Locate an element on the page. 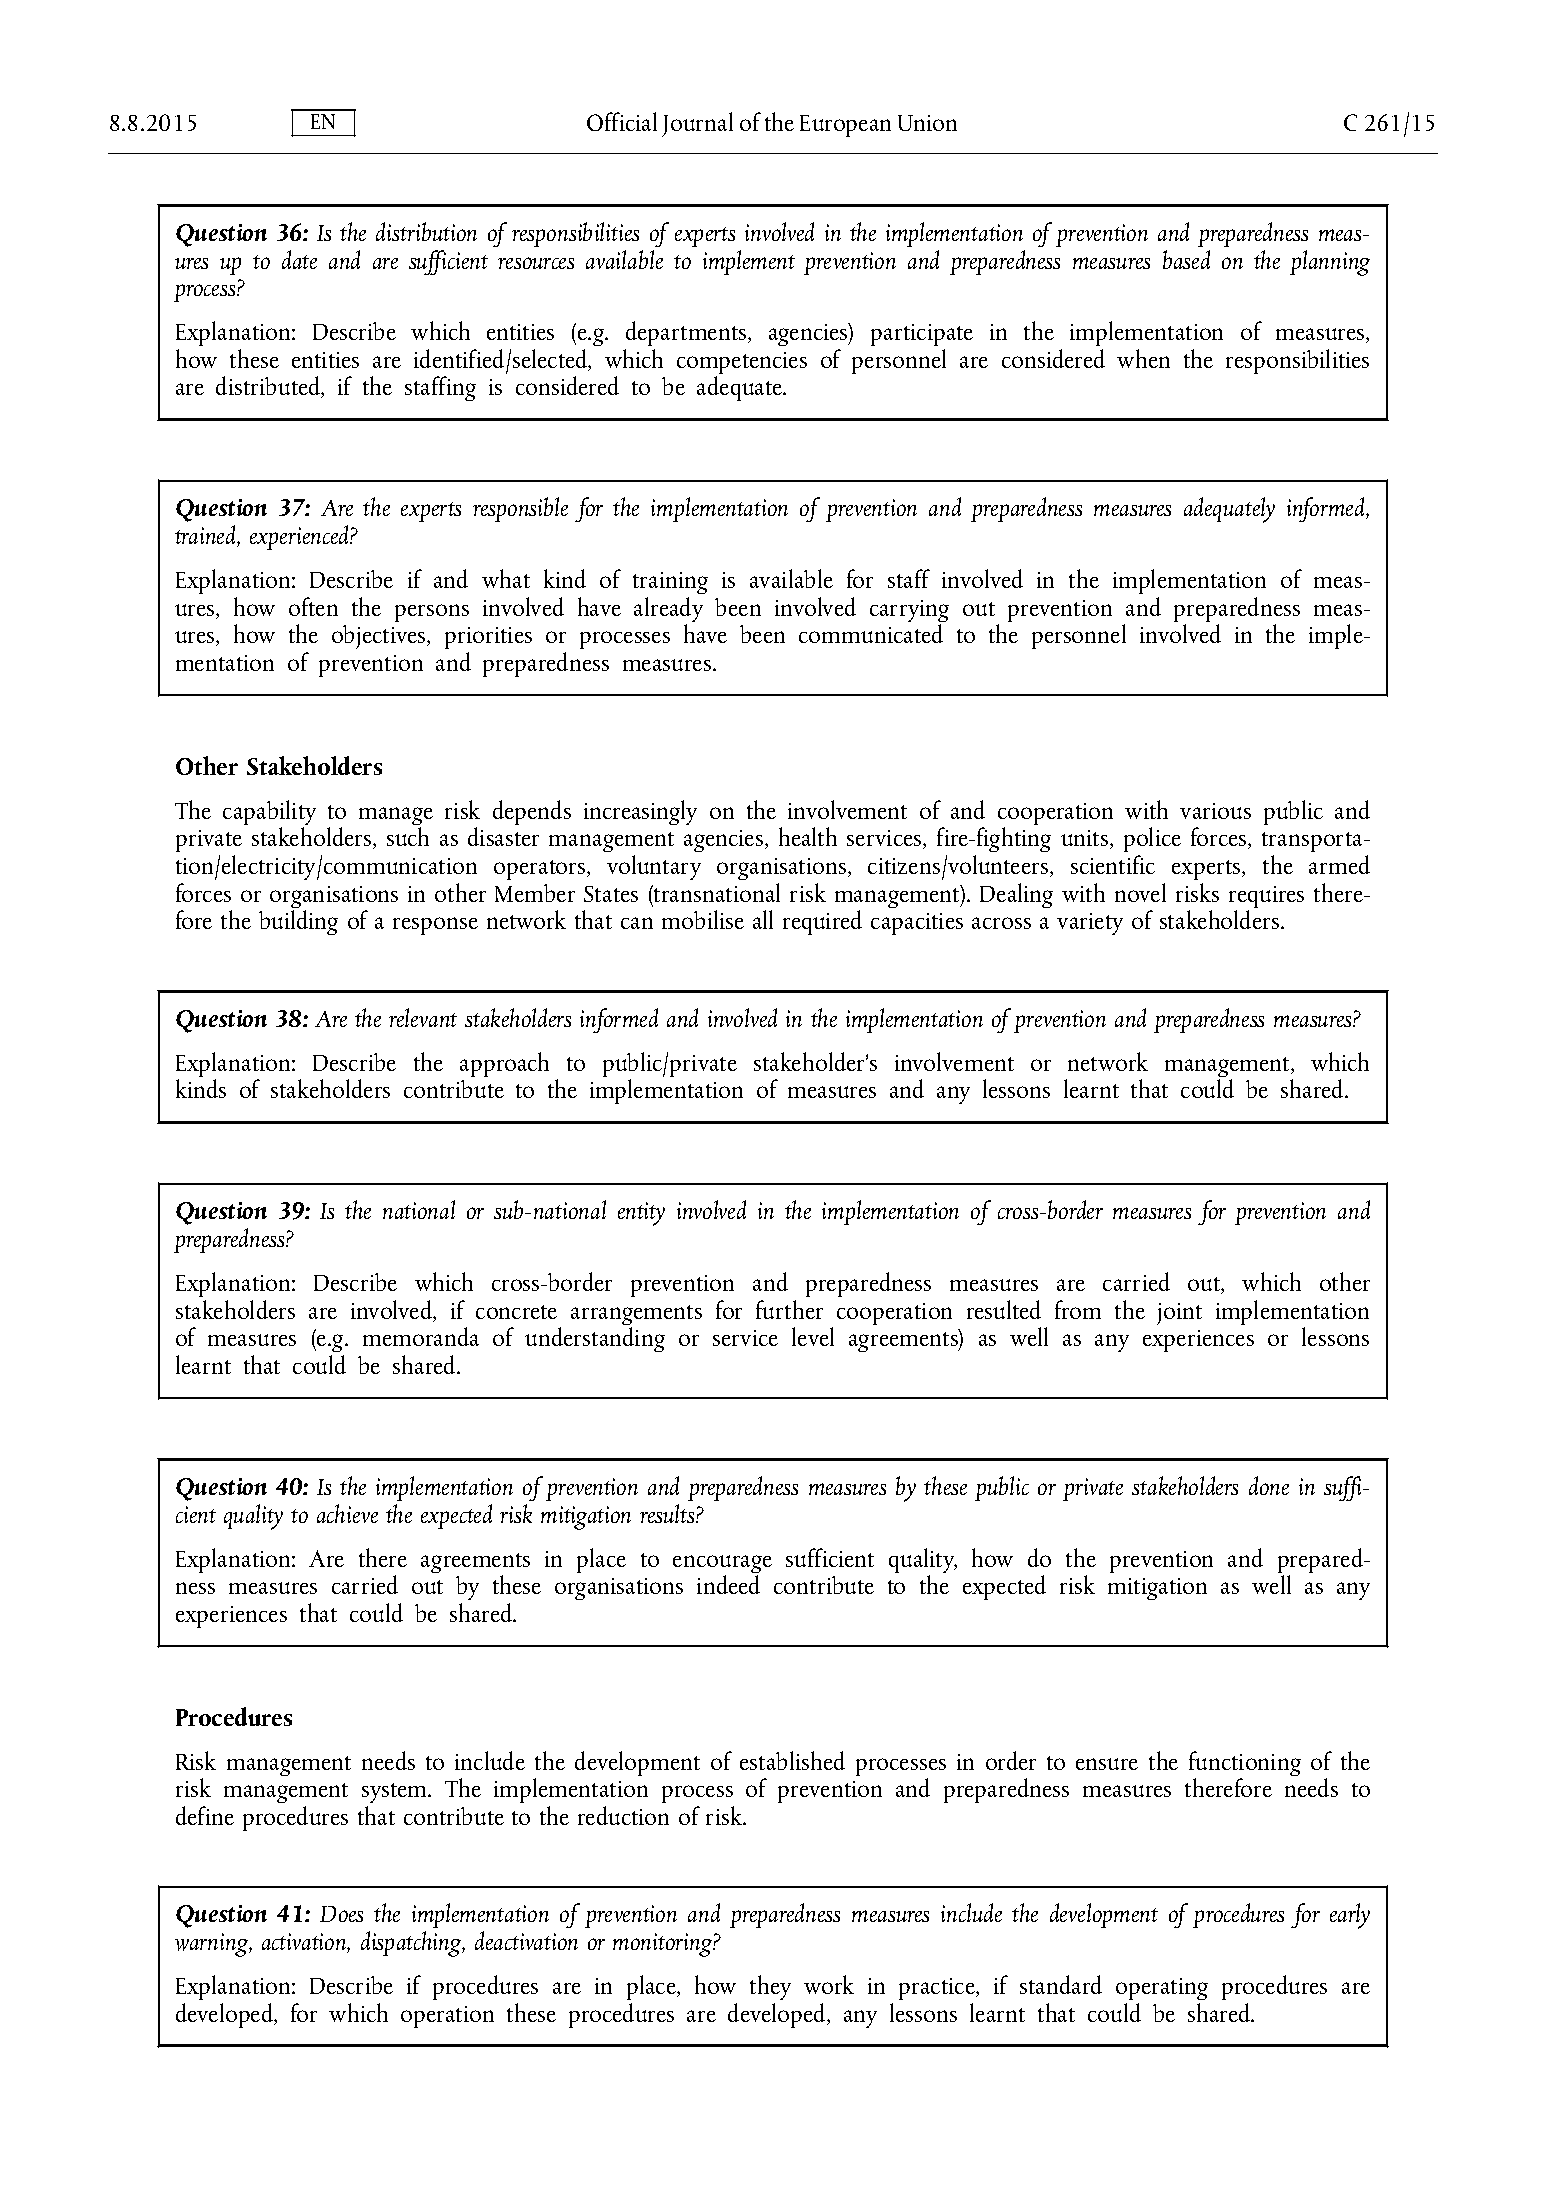 The height and width of the document is (2187, 1546). Does is located at coordinates (341, 1914).
